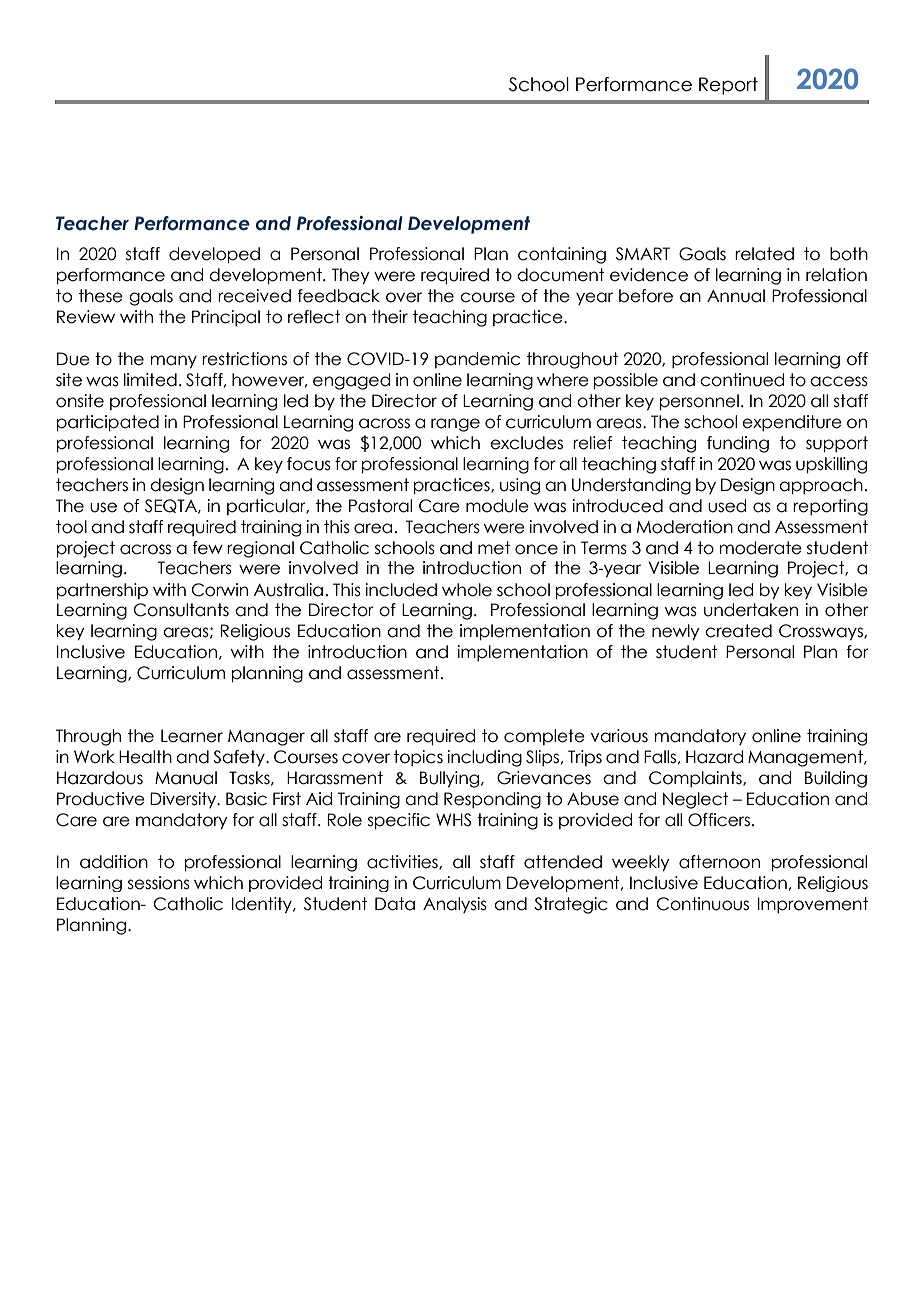 The width and height of the image is (924, 1308). I want to click on approach, so click(821, 486).
